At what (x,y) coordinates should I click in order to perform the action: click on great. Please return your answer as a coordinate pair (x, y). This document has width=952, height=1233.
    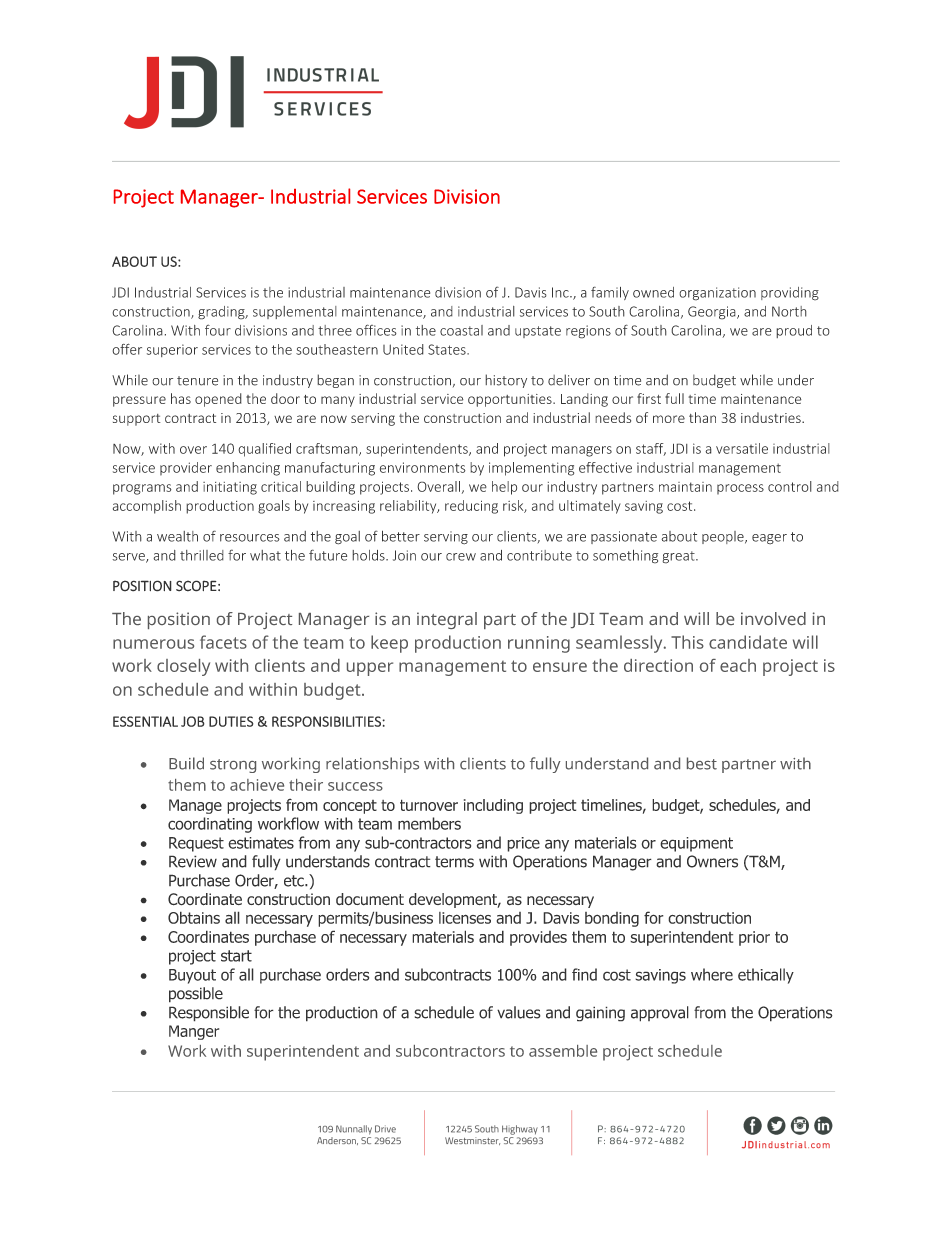
    Looking at the image, I should click on (679, 557).
